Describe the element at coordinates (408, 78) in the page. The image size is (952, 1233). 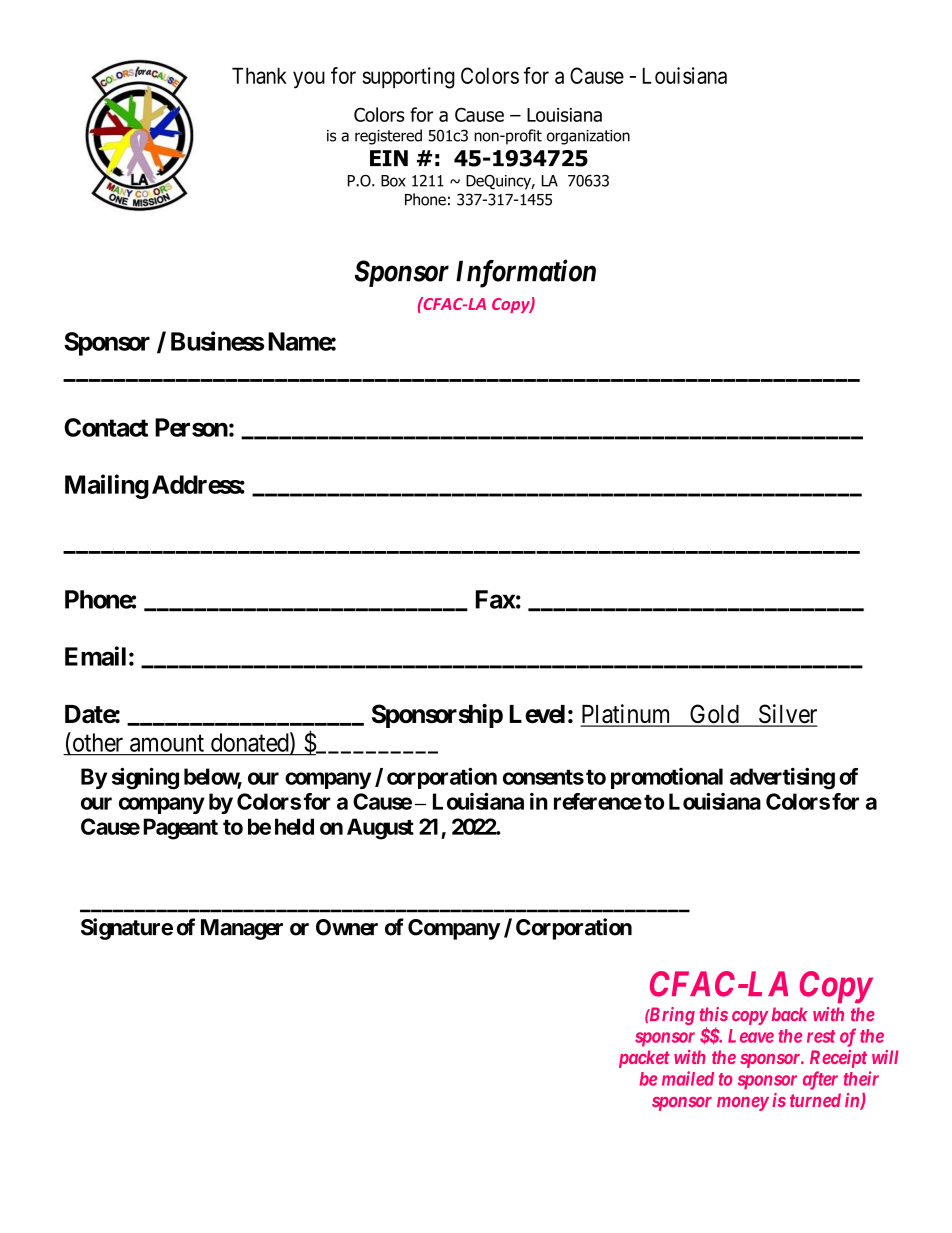
I see `supporting` at that location.
